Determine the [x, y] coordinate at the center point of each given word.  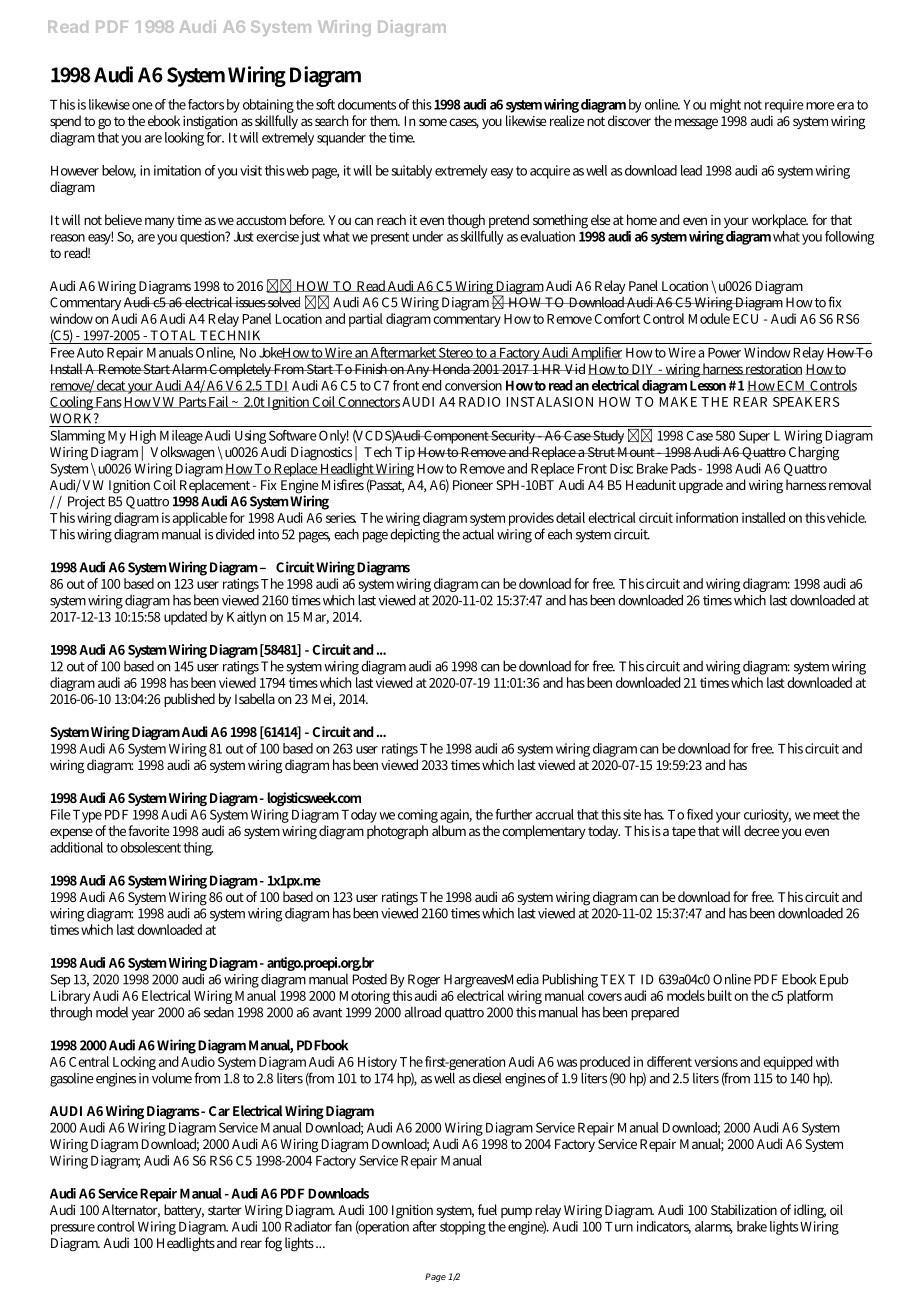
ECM [792, 386]
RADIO [480, 402]
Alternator [131, 1210]
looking [184, 139]
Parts [192, 402]
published [189, 700]
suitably [411, 172]
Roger [424, 981]
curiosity [767, 817]
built [720, 995]
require [784, 106]
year [143, 1015]
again [456, 816]
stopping [463, 1228]
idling [810, 1211]
